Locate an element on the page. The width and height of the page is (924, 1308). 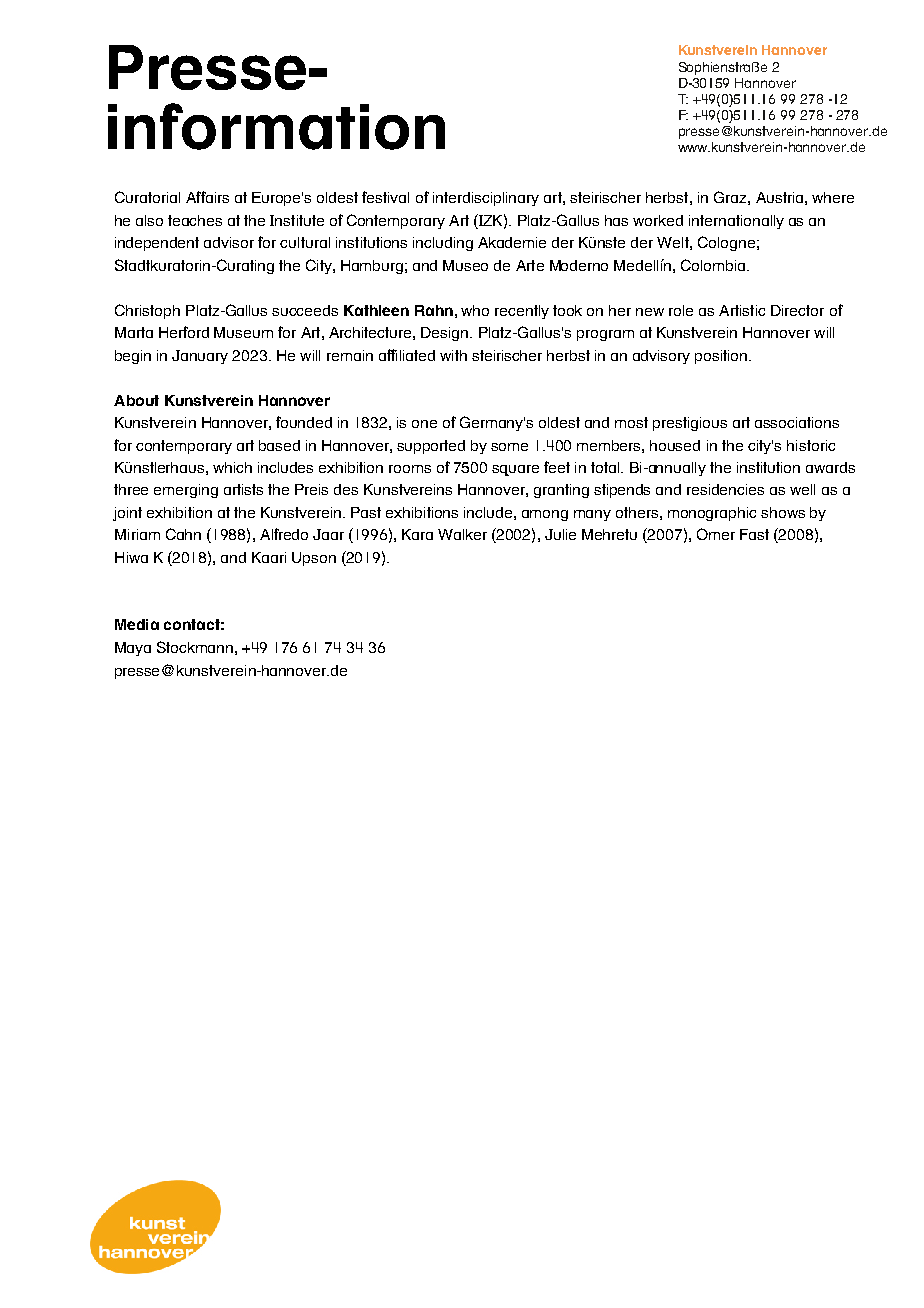
with is located at coordinates (453, 355).
